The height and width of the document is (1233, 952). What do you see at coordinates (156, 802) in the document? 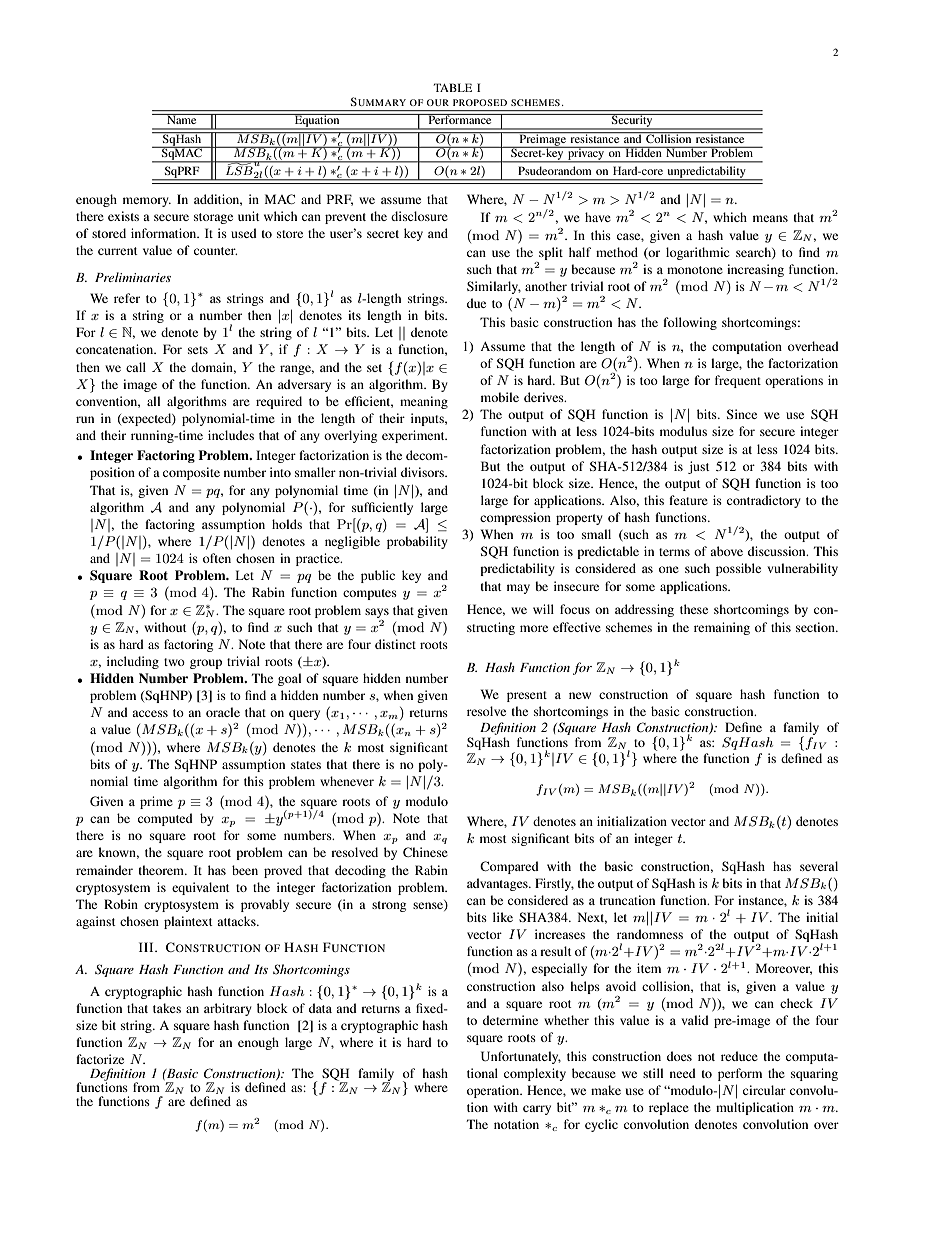
I see `prime` at bounding box center [156, 802].
